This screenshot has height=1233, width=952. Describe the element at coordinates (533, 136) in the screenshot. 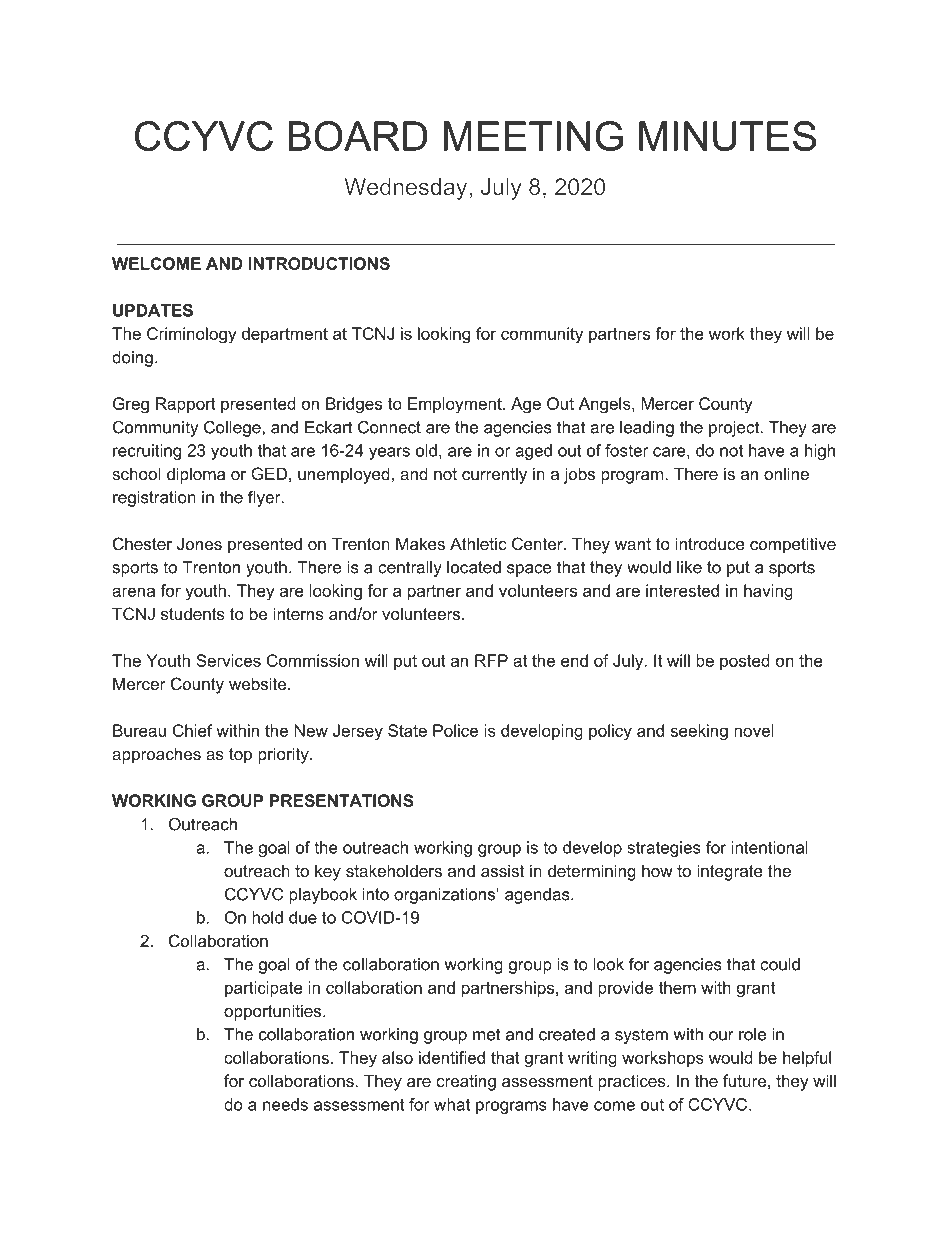

I see `MEETING` at that location.
